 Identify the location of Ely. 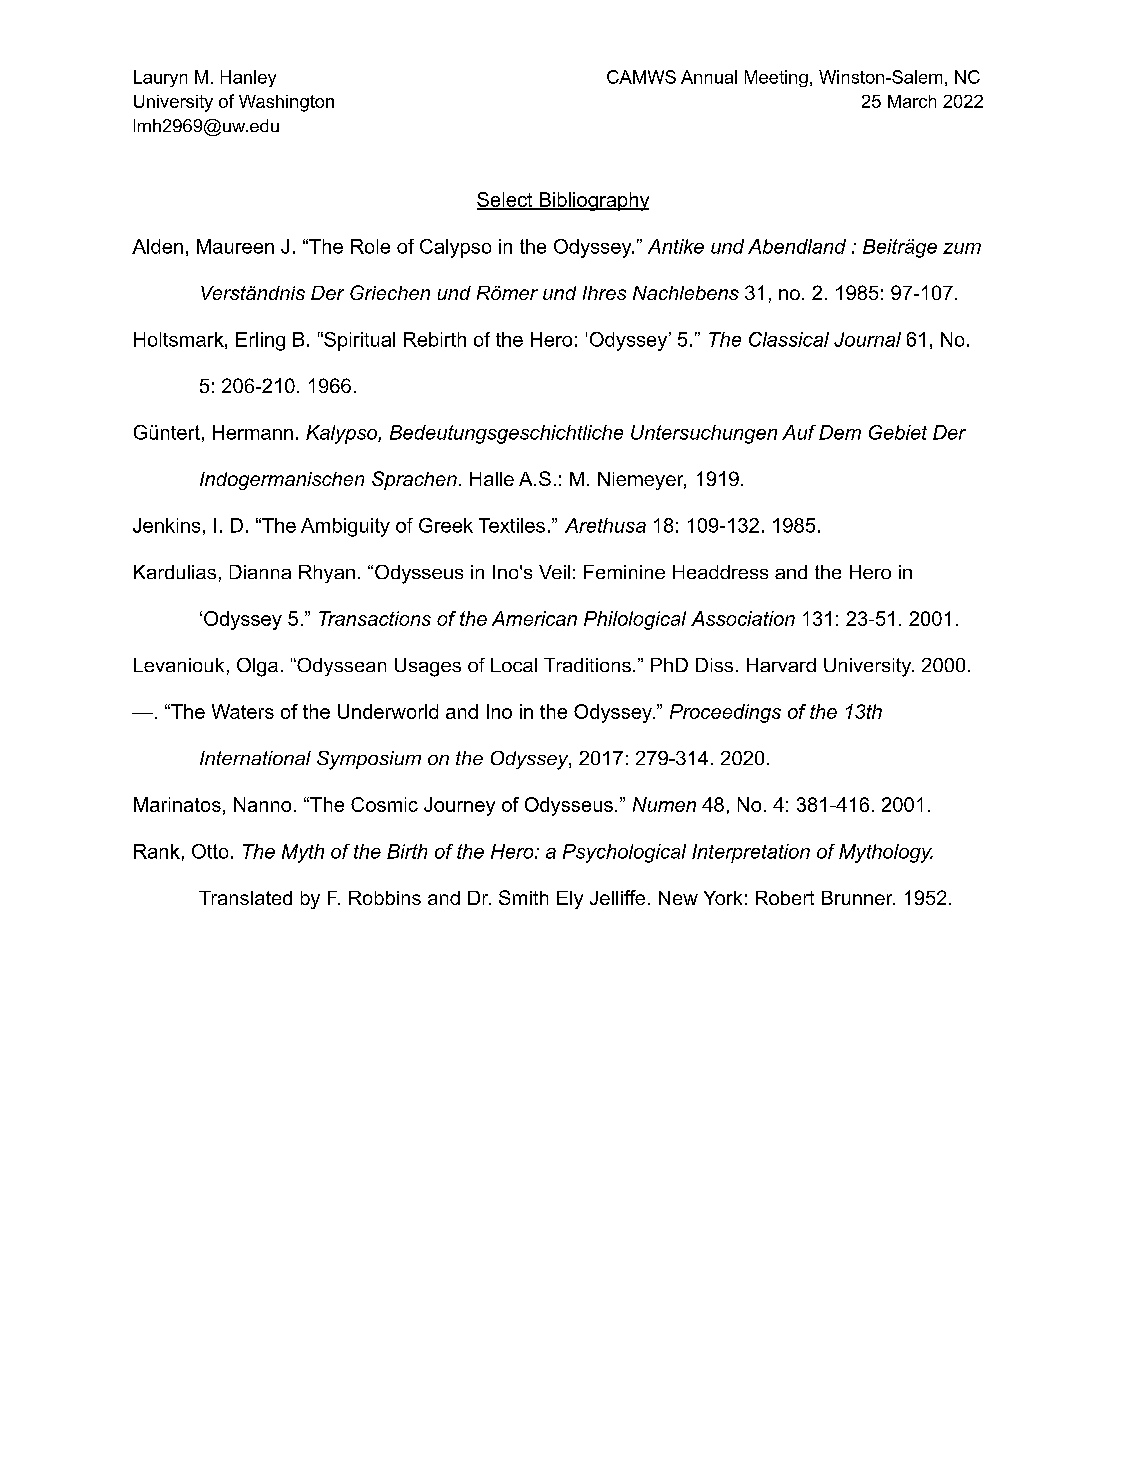
(570, 900).
